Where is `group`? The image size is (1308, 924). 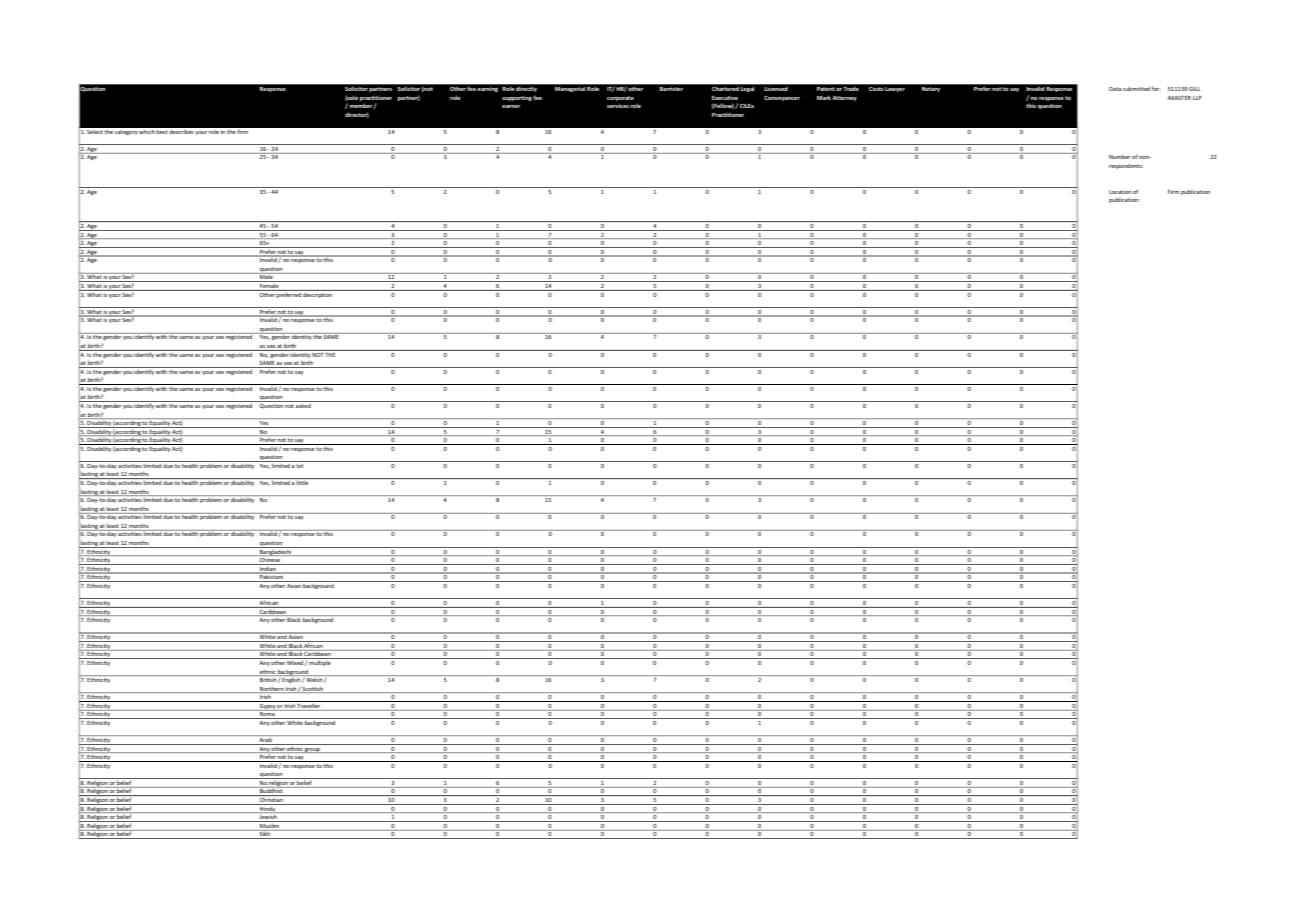 group is located at coordinates (313, 750).
